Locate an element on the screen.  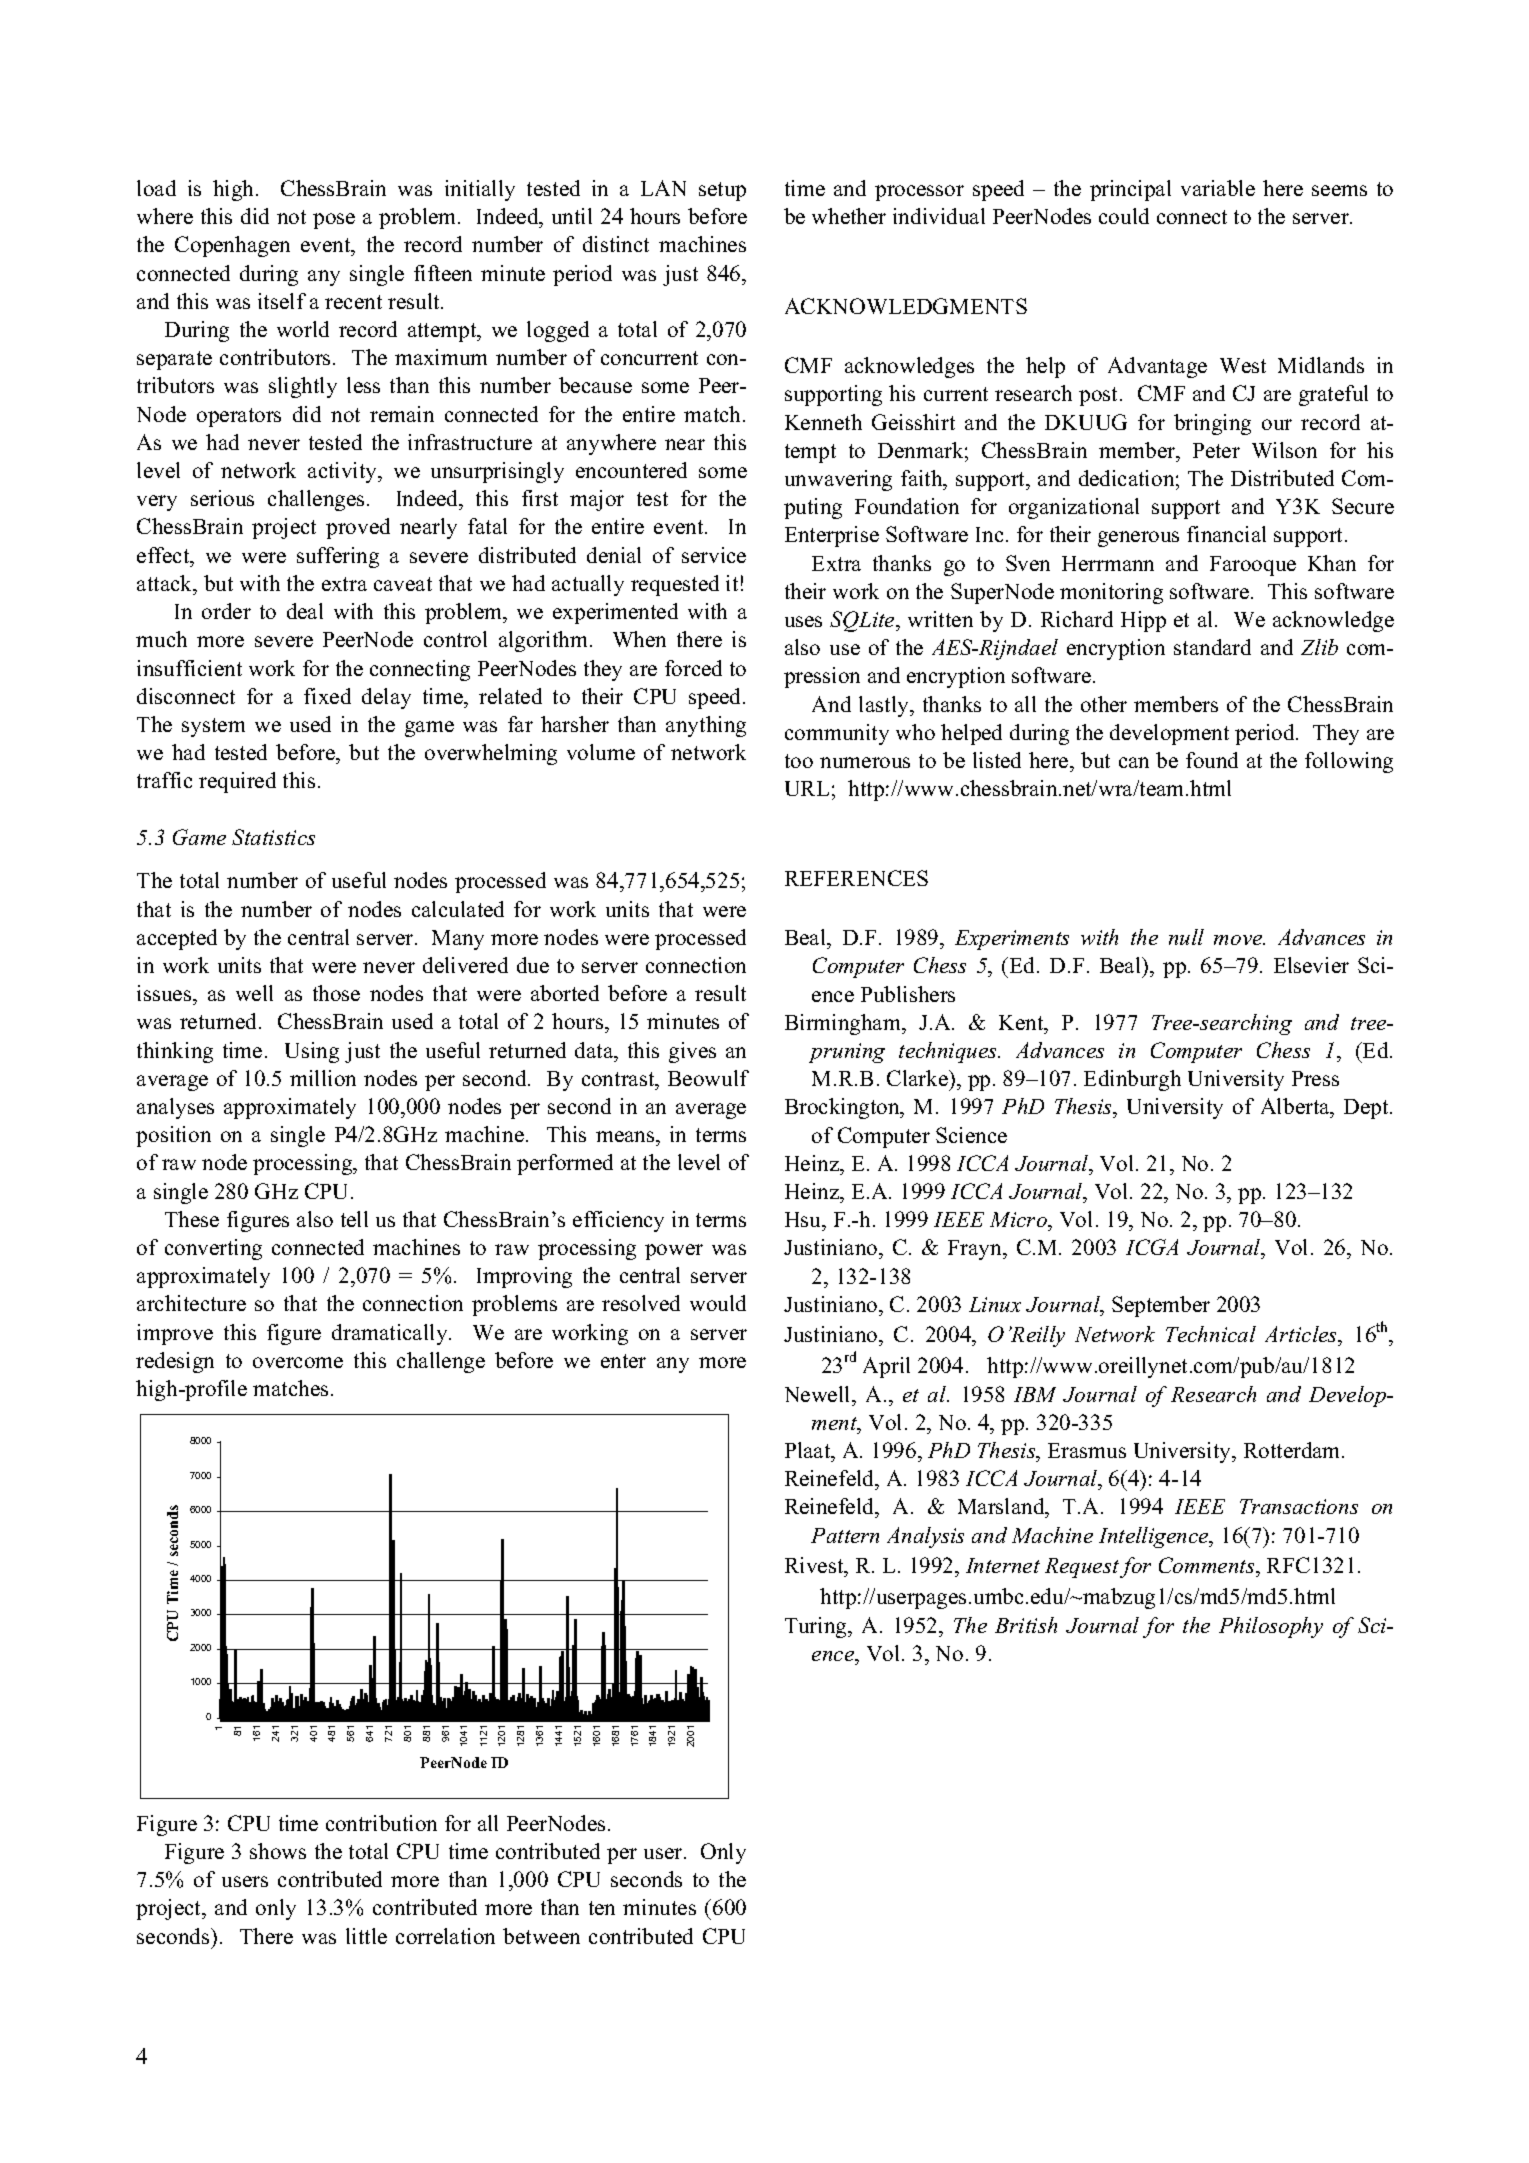
Rotterdam is located at coordinates (1293, 1450).
